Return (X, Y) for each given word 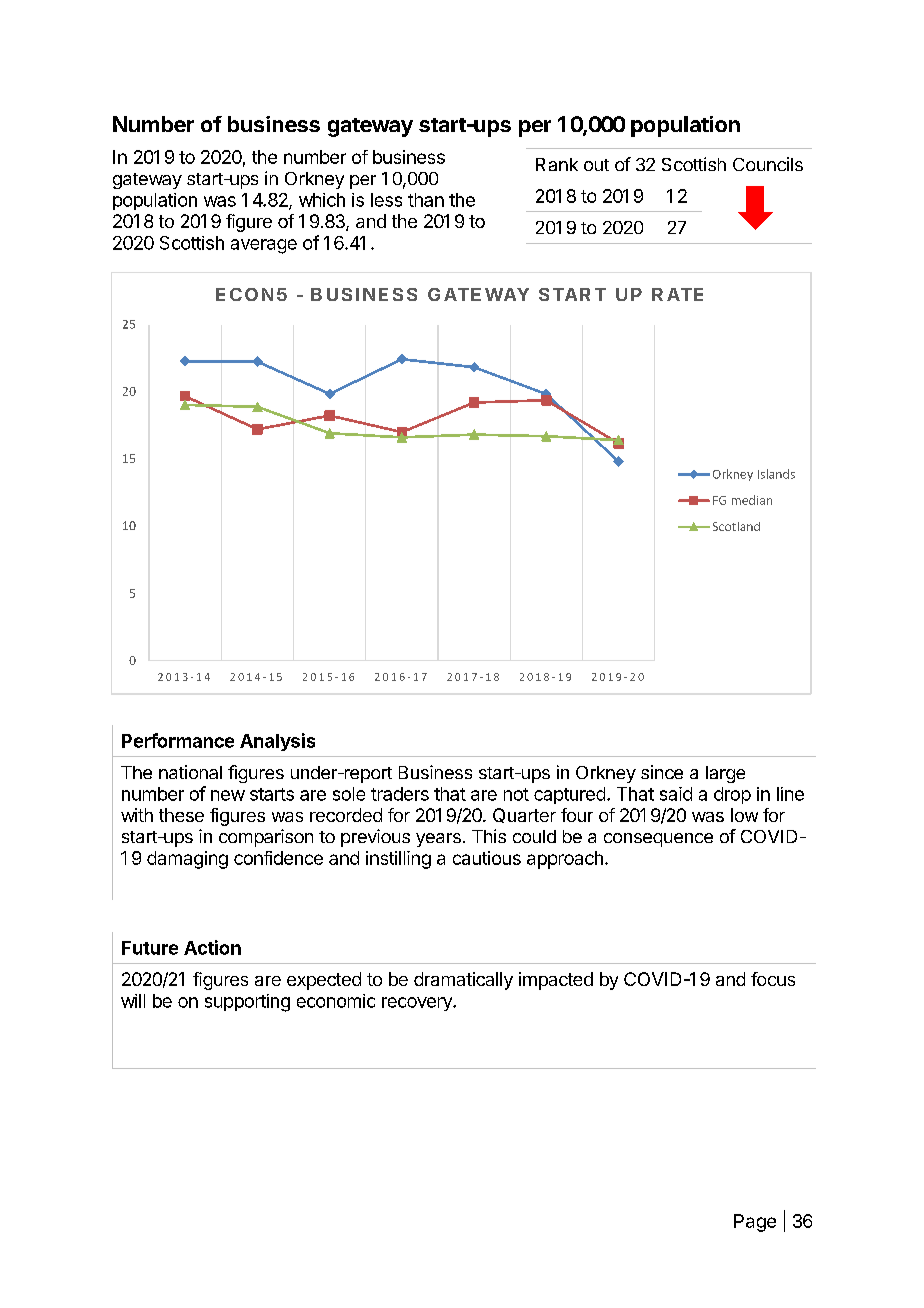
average (264, 246)
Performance (178, 740)
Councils (768, 164)
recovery (418, 1004)
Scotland (736, 526)
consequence (658, 840)
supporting (247, 1003)
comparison (266, 838)
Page (755, 1223)
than (426, 200)
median (752, 500)
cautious (487, 858)
